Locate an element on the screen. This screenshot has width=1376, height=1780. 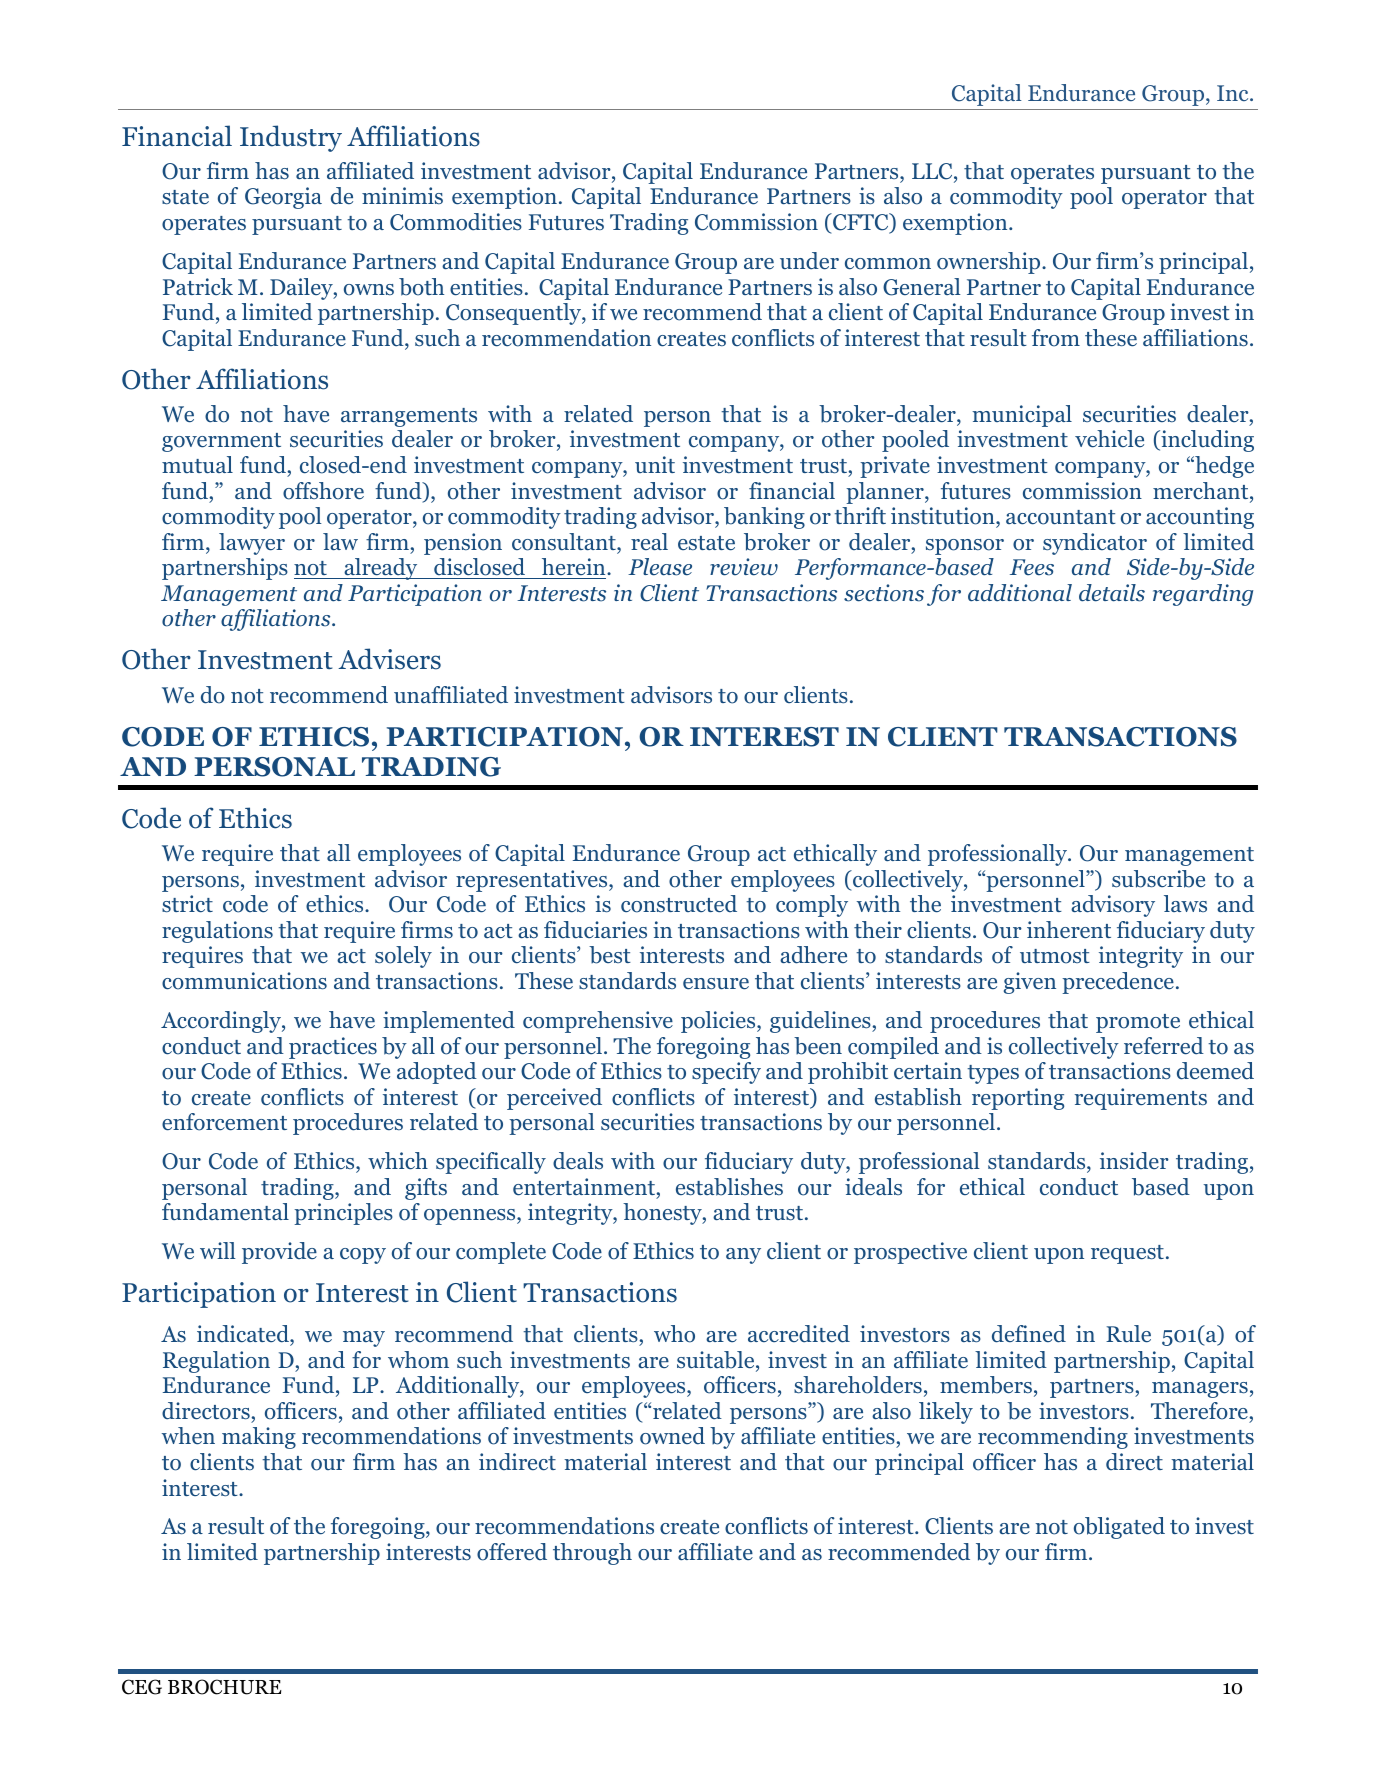
CEG is located at coordinates (142, 1687).
